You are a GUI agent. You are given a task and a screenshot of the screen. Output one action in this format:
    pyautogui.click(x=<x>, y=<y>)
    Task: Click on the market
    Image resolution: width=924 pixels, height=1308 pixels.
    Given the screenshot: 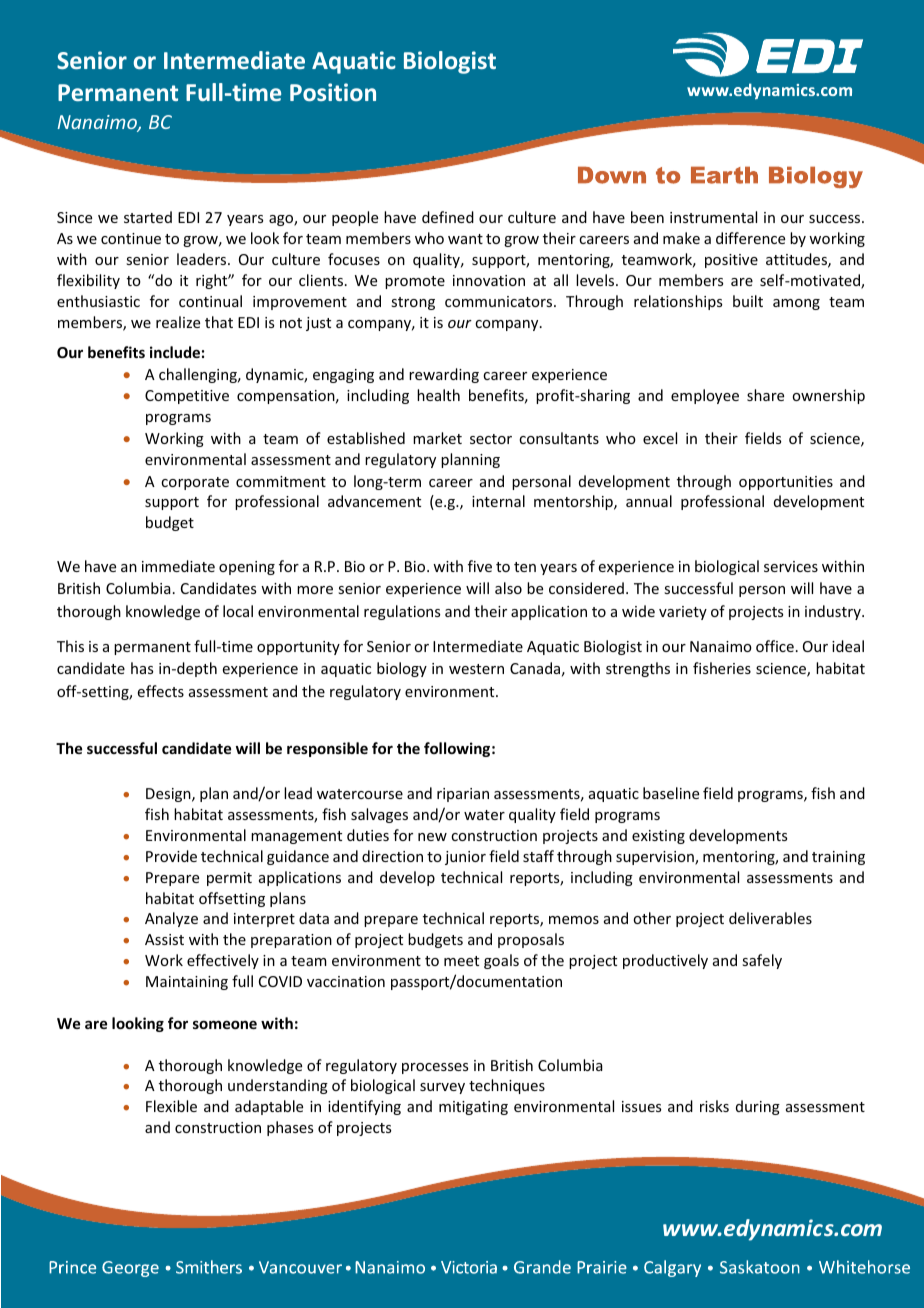 What is the action you would take?
    pyautogui.click(x=437, y=438)
